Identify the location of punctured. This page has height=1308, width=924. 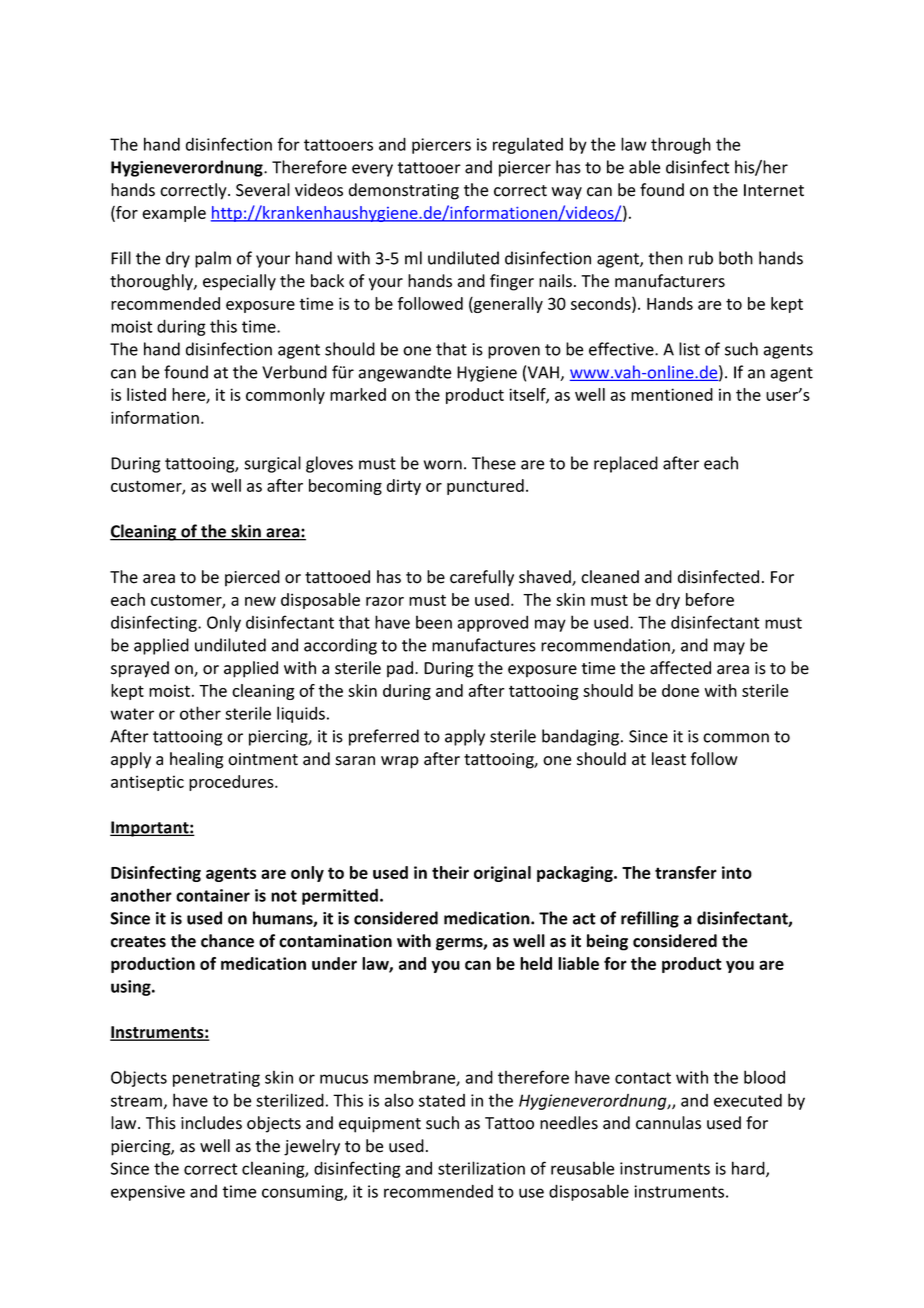
(485, 487).
